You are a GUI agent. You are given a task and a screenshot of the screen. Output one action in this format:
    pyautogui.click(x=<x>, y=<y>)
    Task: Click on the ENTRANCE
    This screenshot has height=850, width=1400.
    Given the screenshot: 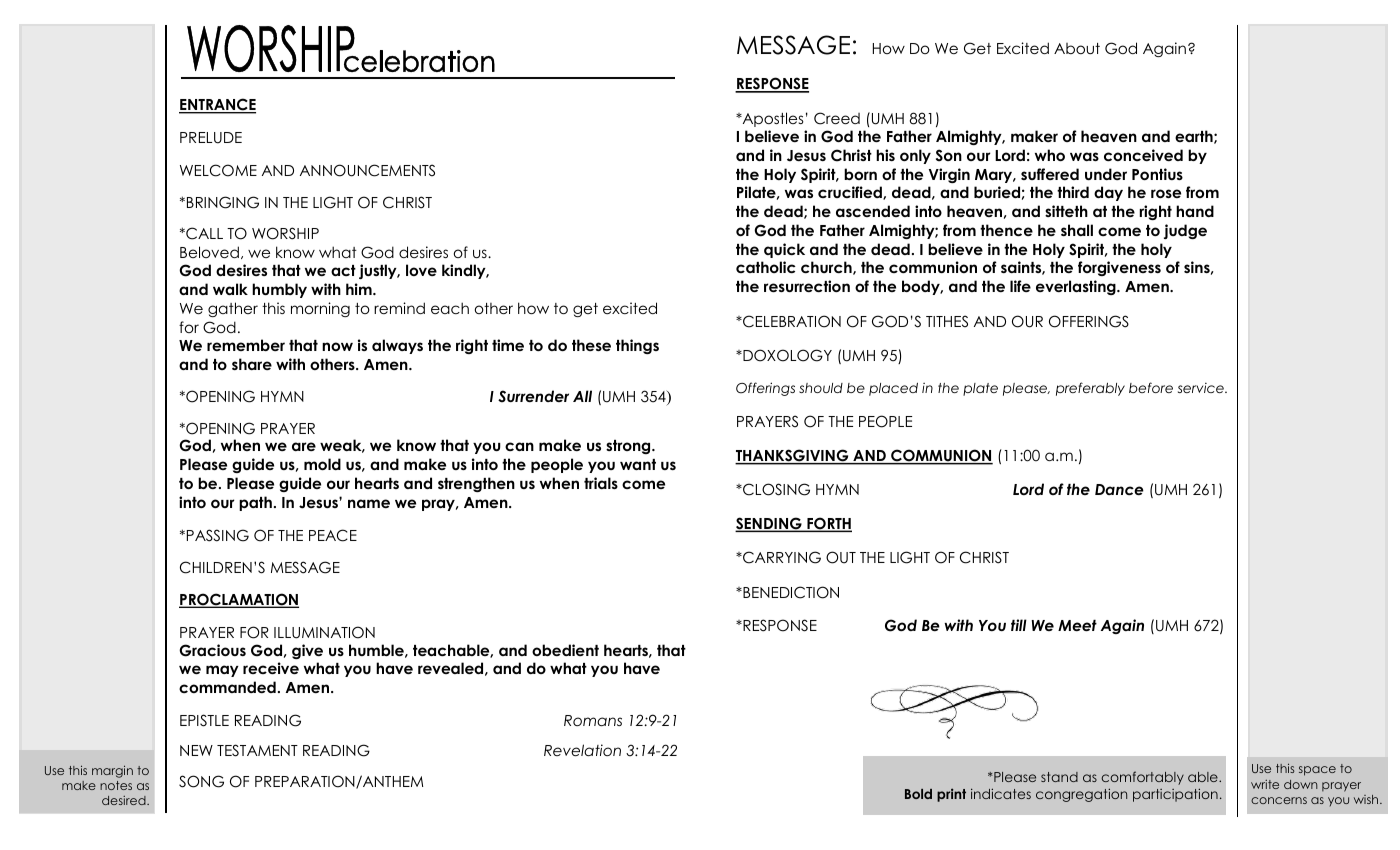 What is the action you would take?
    pyautogui.click(x=217, y=106)
